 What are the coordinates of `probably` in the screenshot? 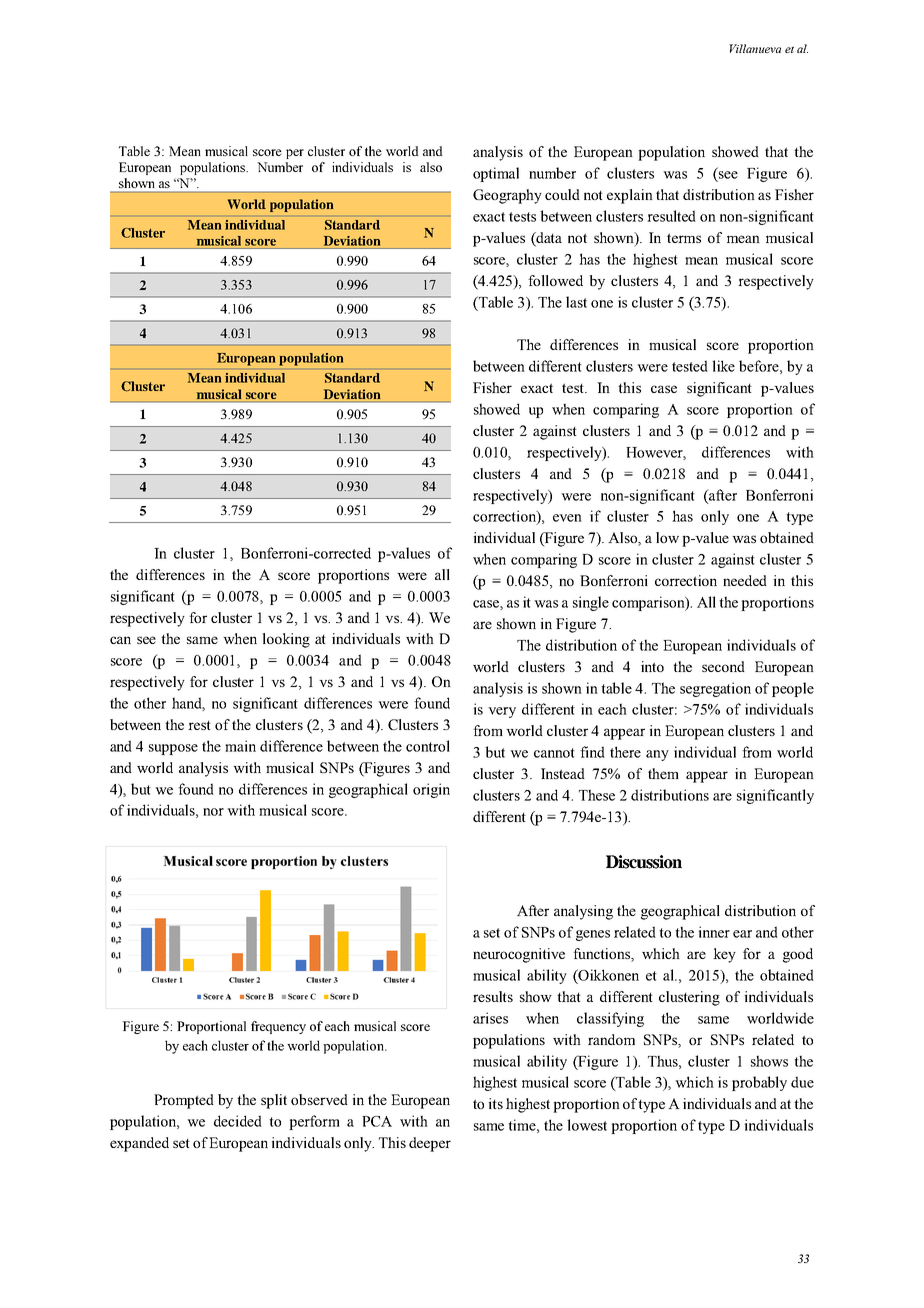 It's located at (759, 1083).
